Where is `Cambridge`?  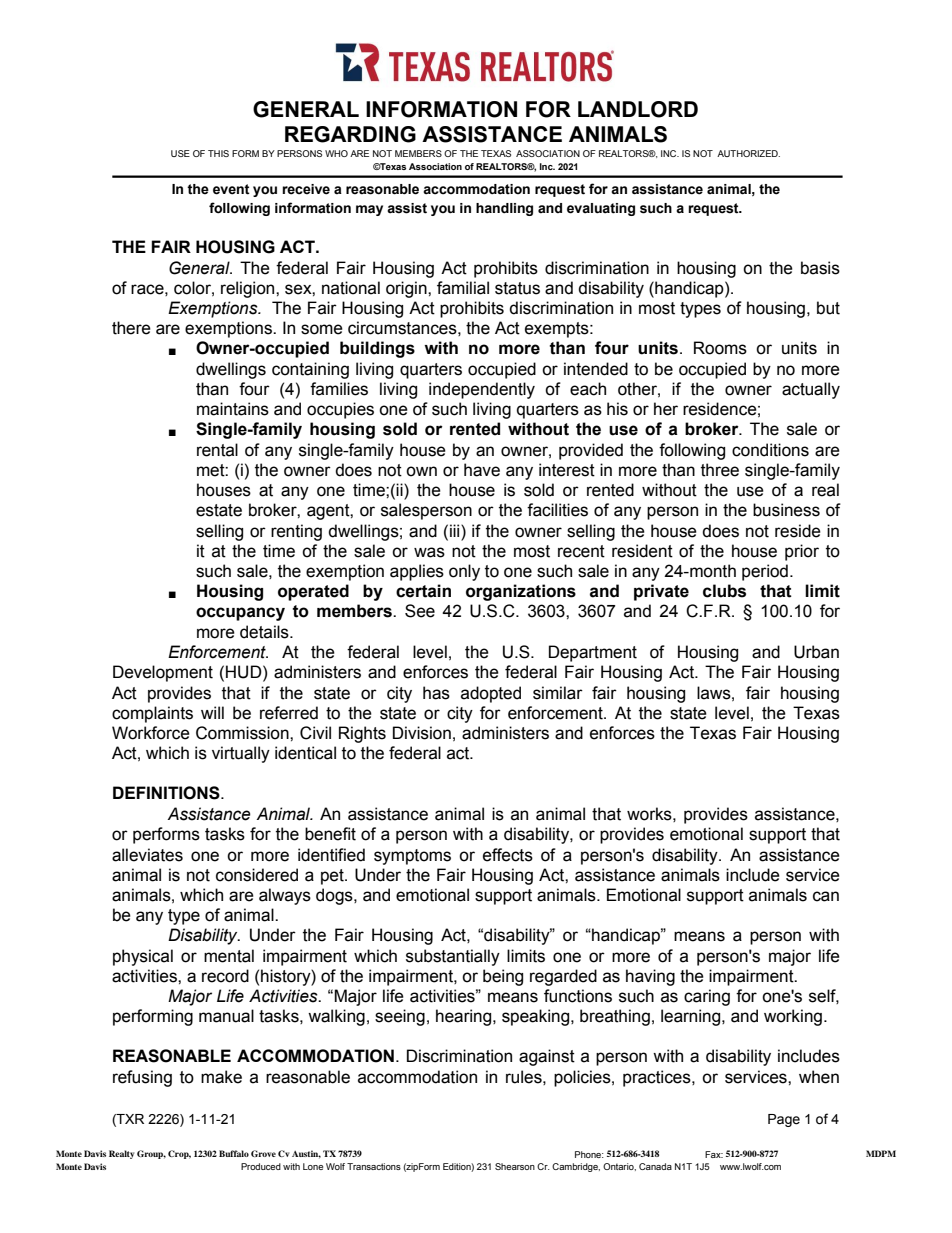
Cambridge is located at coordinates (576, 1167).
